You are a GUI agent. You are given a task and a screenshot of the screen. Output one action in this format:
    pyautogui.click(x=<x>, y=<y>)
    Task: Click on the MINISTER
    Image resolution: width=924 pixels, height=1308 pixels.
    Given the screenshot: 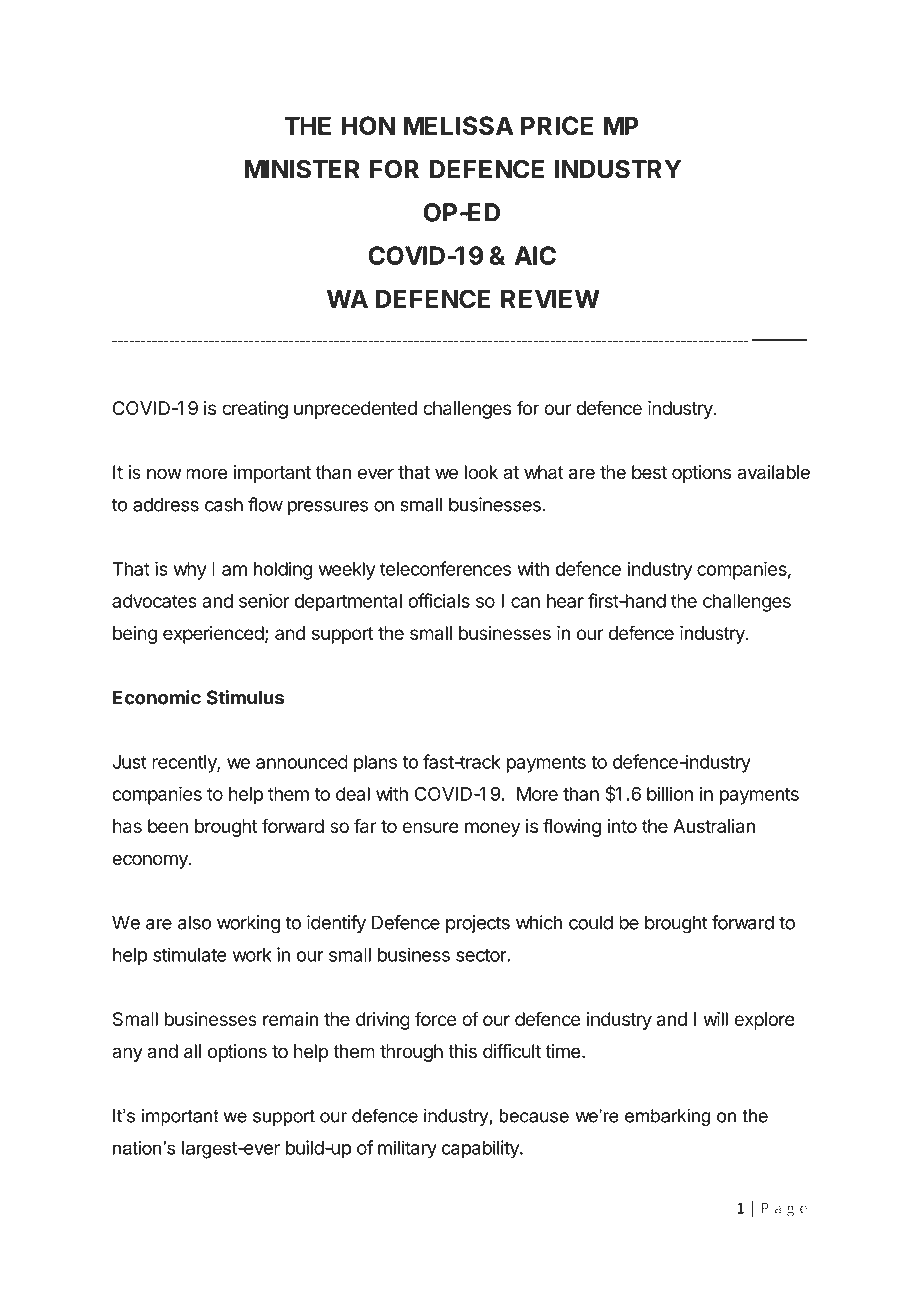 What is the action you would take?
    pyautogui.click(x=302, y=169)
